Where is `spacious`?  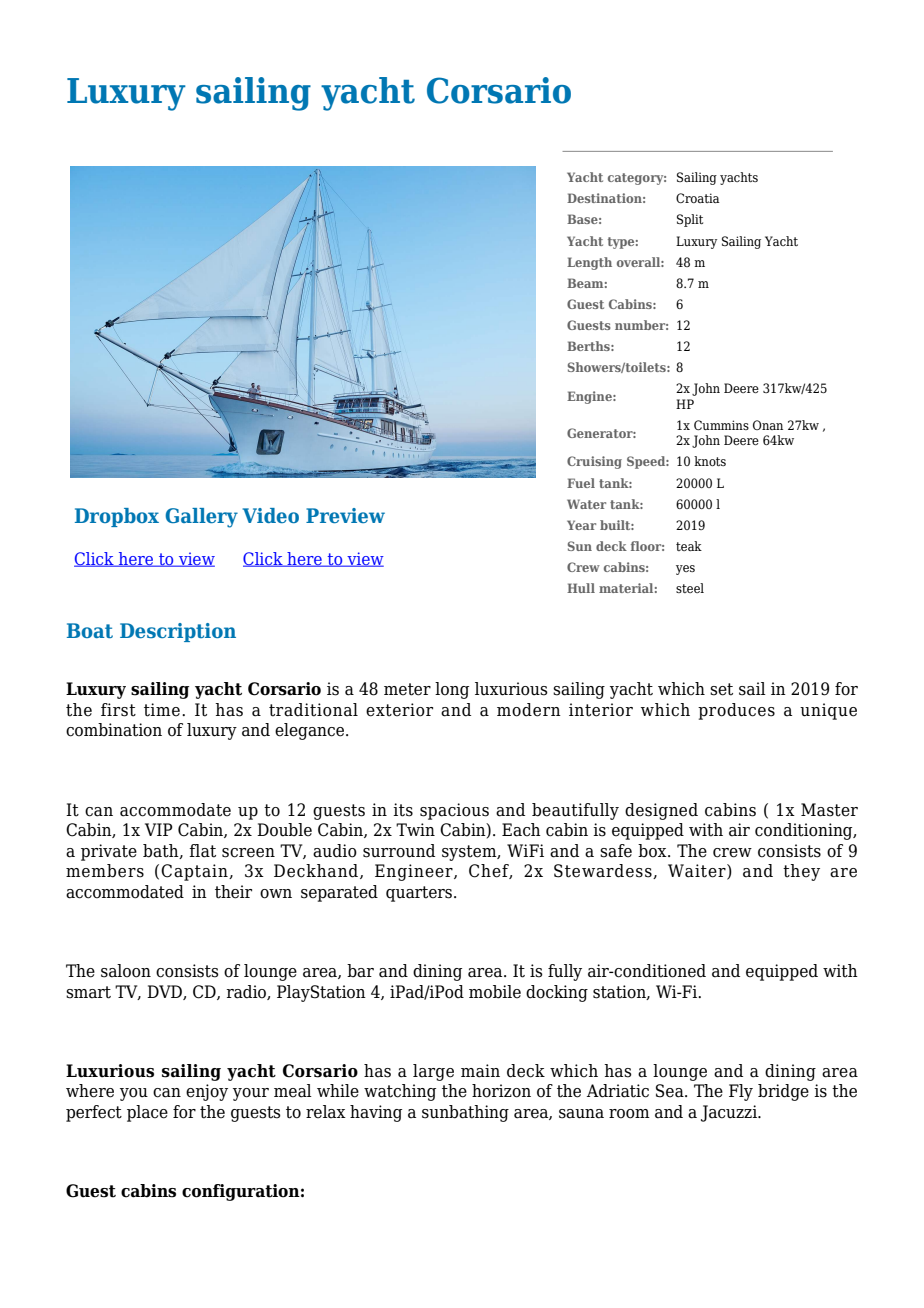 spacious is located at coordinates (454, 811).
